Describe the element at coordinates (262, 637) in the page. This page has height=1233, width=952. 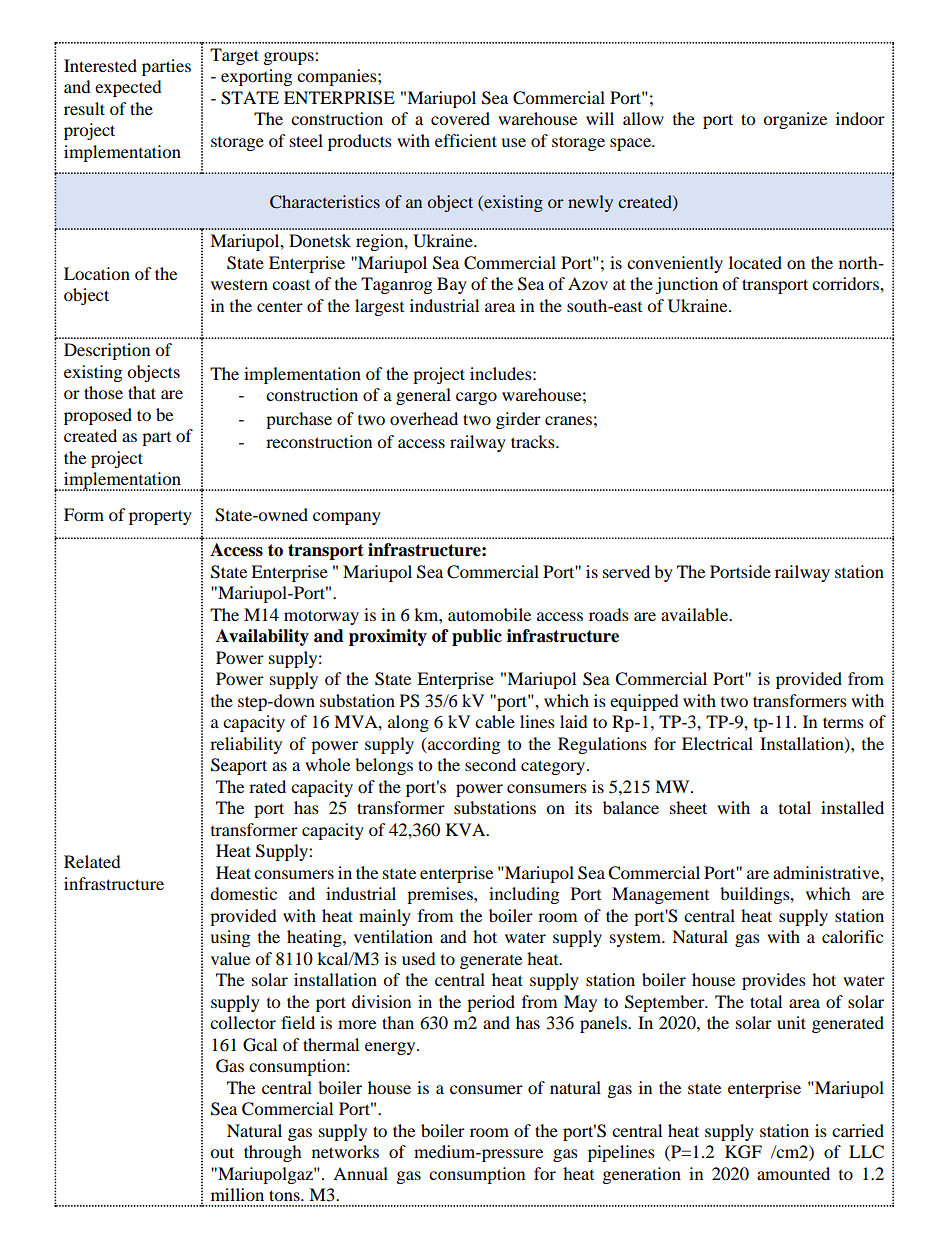
I see `Availability` at that location.
